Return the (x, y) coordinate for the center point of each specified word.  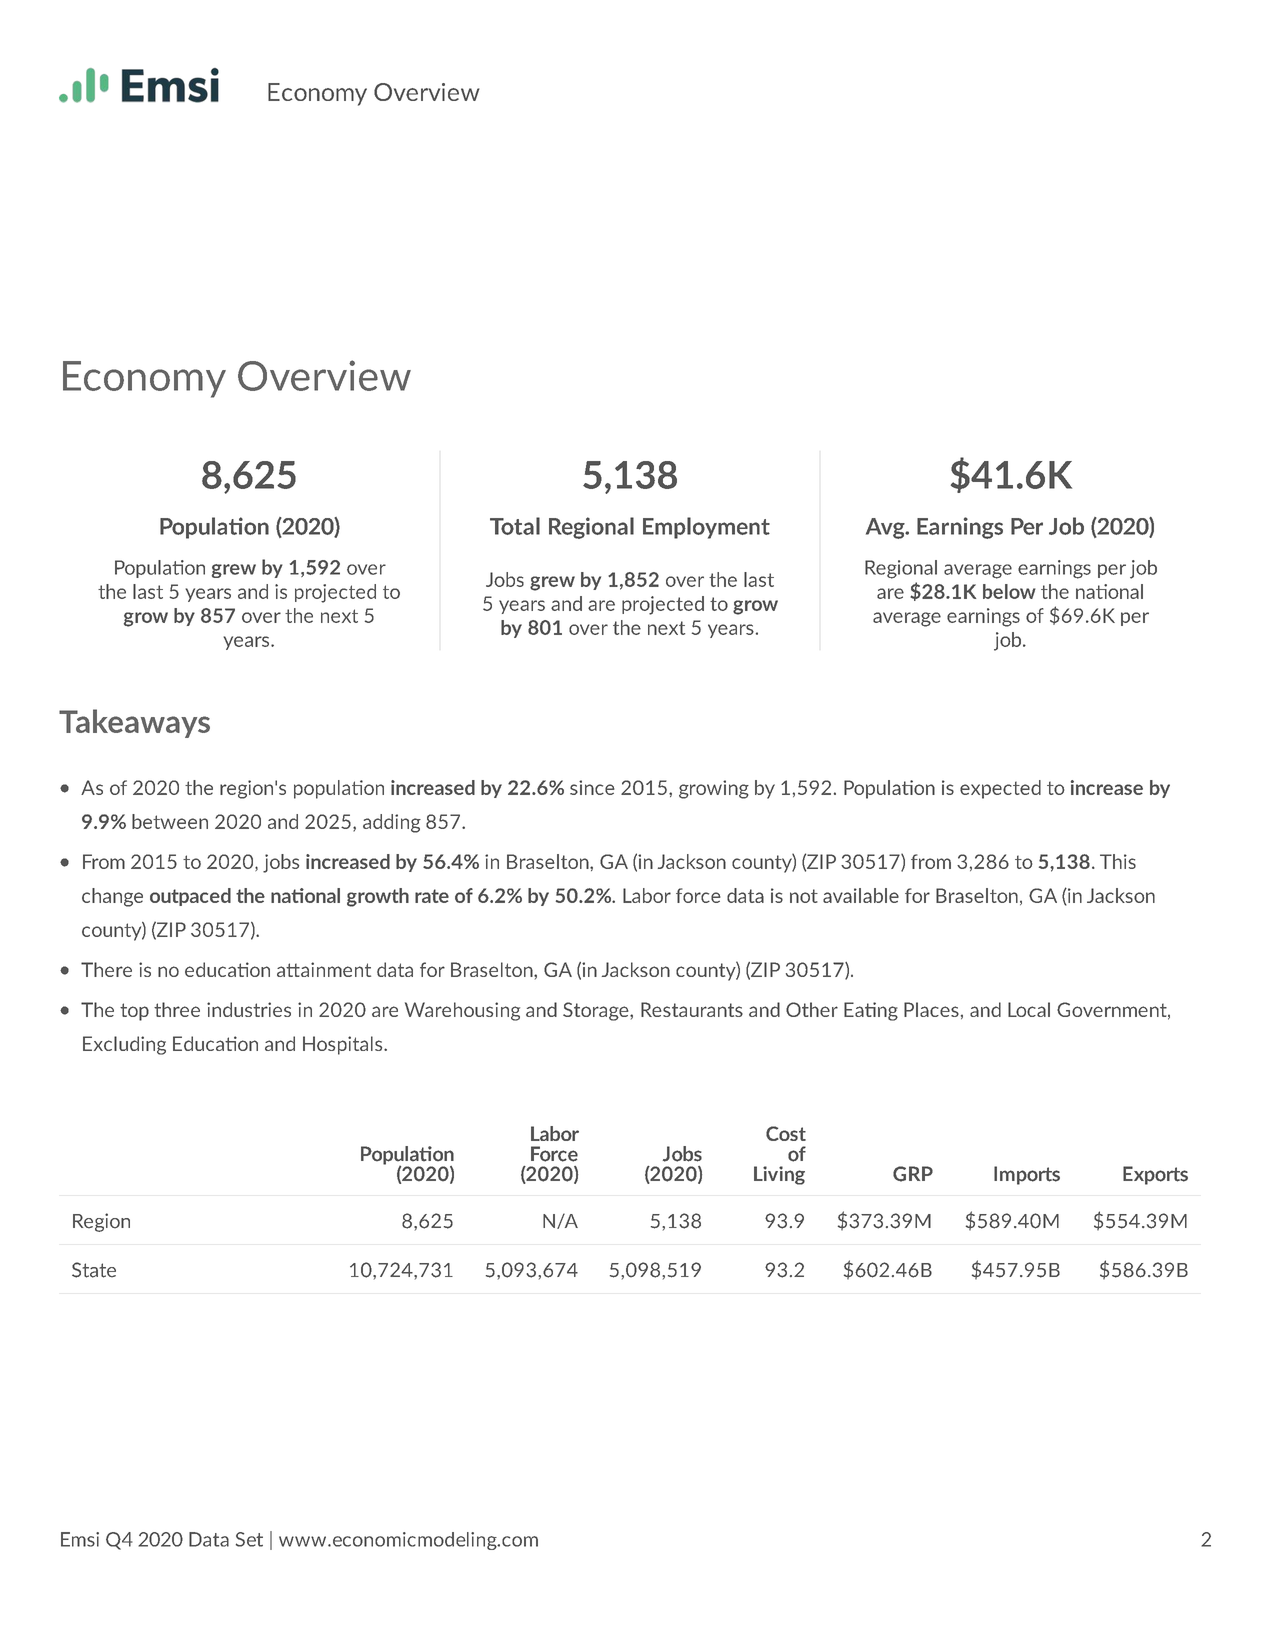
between (170, 821)
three (177, 1009)
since (592, 787)
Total (515, 526)
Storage (597, 1011)
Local (1029, 1009)
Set (249, 1539)
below (1009, 591)
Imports (1027, 1175)
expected (1000, 789)
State (94, 1270)
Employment (706, 528)
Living (779, 1175)
